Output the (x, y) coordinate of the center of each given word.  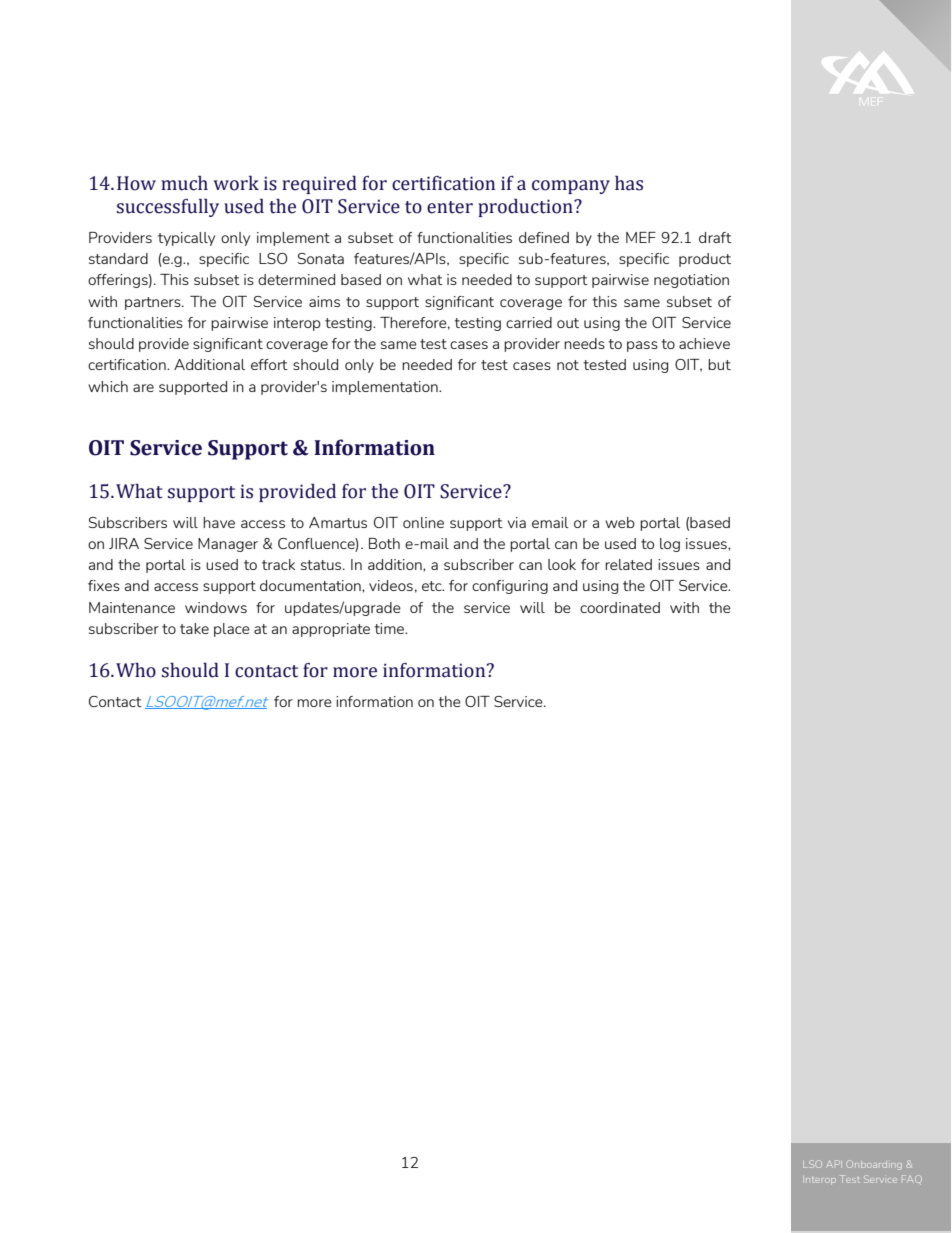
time (391, 628)
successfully (168, 208)
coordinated (620, 607)
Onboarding (874, 1165)
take (194, 628)
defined (544, 237)
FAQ (912, 1179)
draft (715, 237)
